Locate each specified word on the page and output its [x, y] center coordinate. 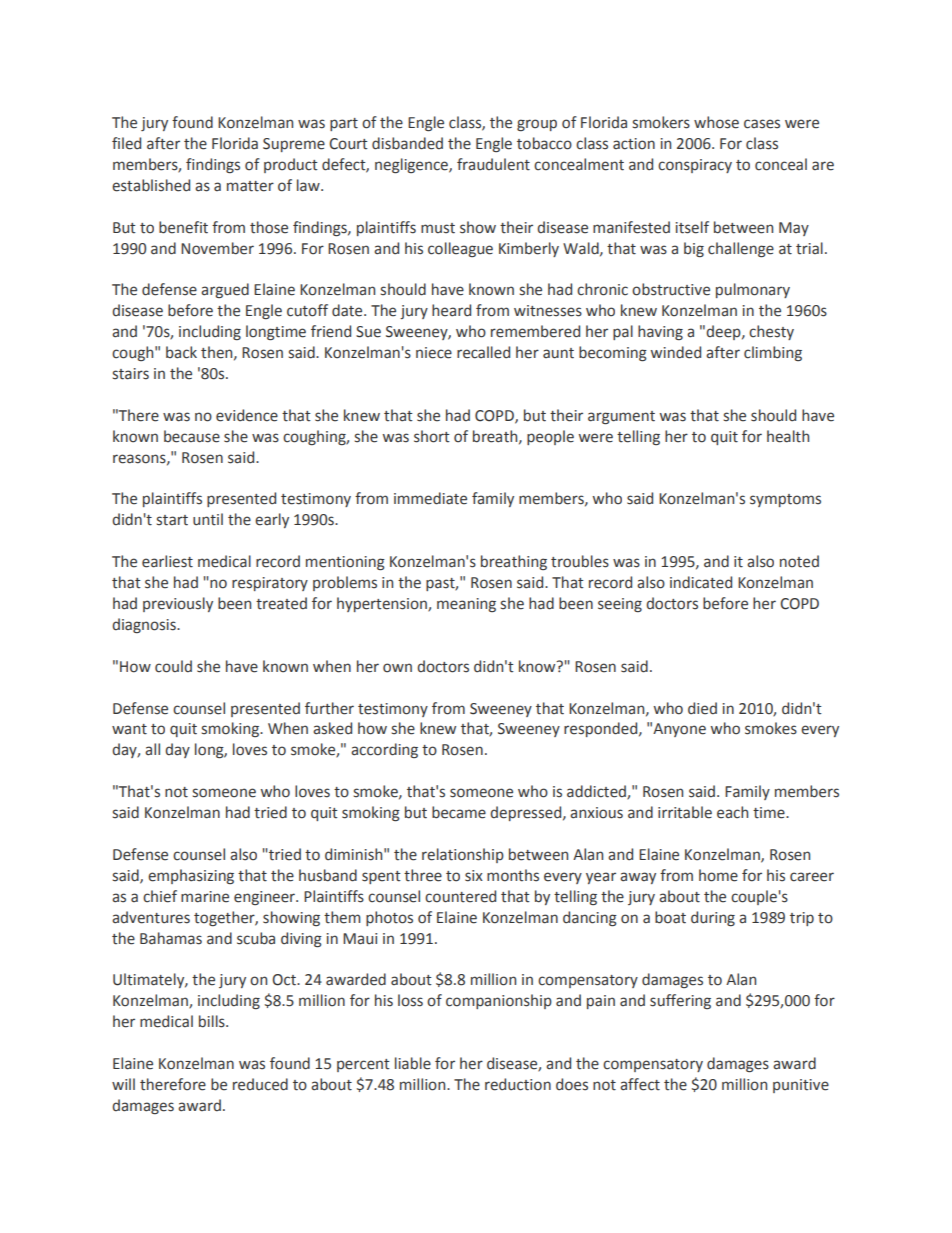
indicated [701, 582]
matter [250, 186]
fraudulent [493, 164]
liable [413, 1063]
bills [213, 1021]
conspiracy [695, 166]
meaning [466, 605]
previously [178, 604]
